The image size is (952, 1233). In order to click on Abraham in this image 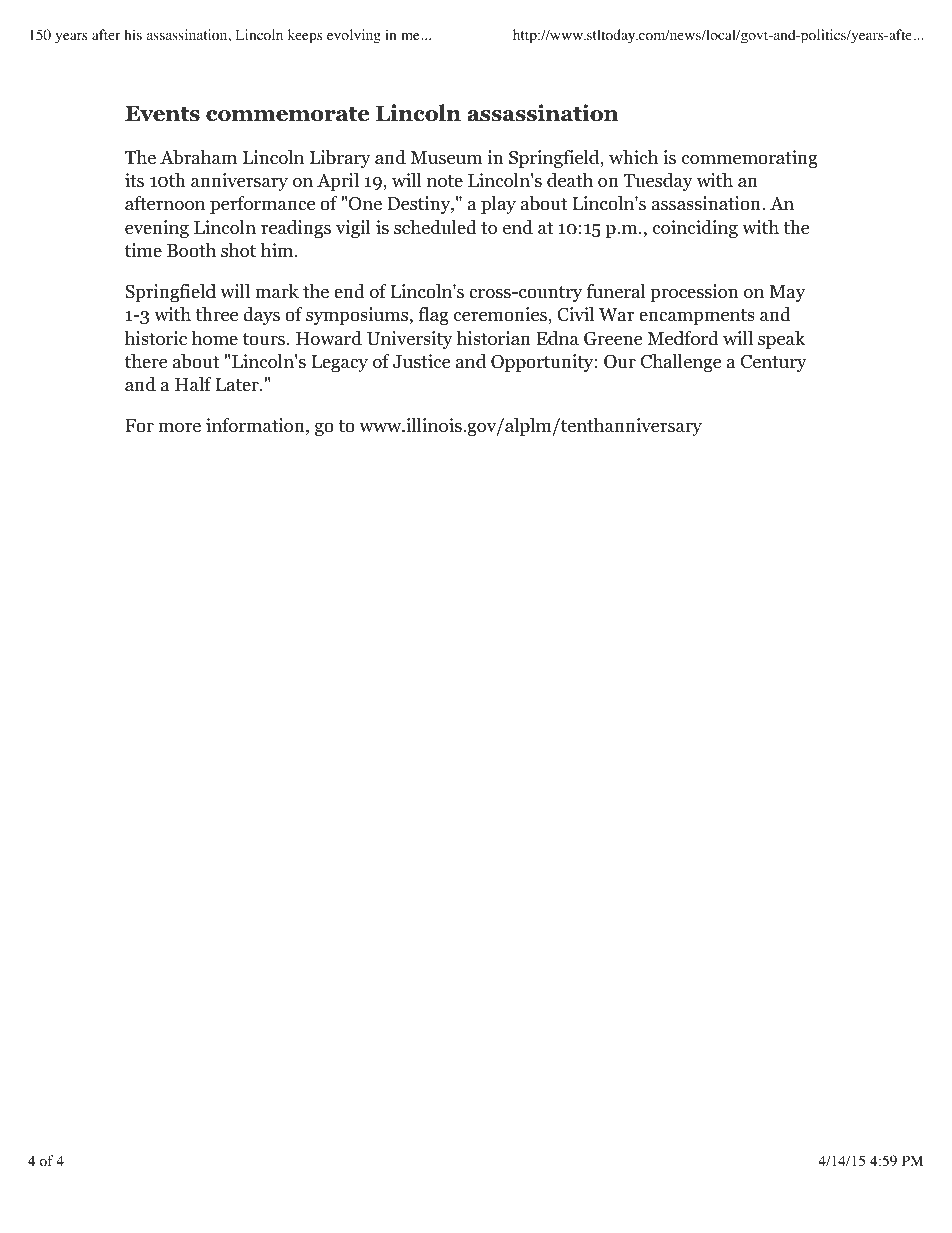, I will do `click(198, 157)`.
